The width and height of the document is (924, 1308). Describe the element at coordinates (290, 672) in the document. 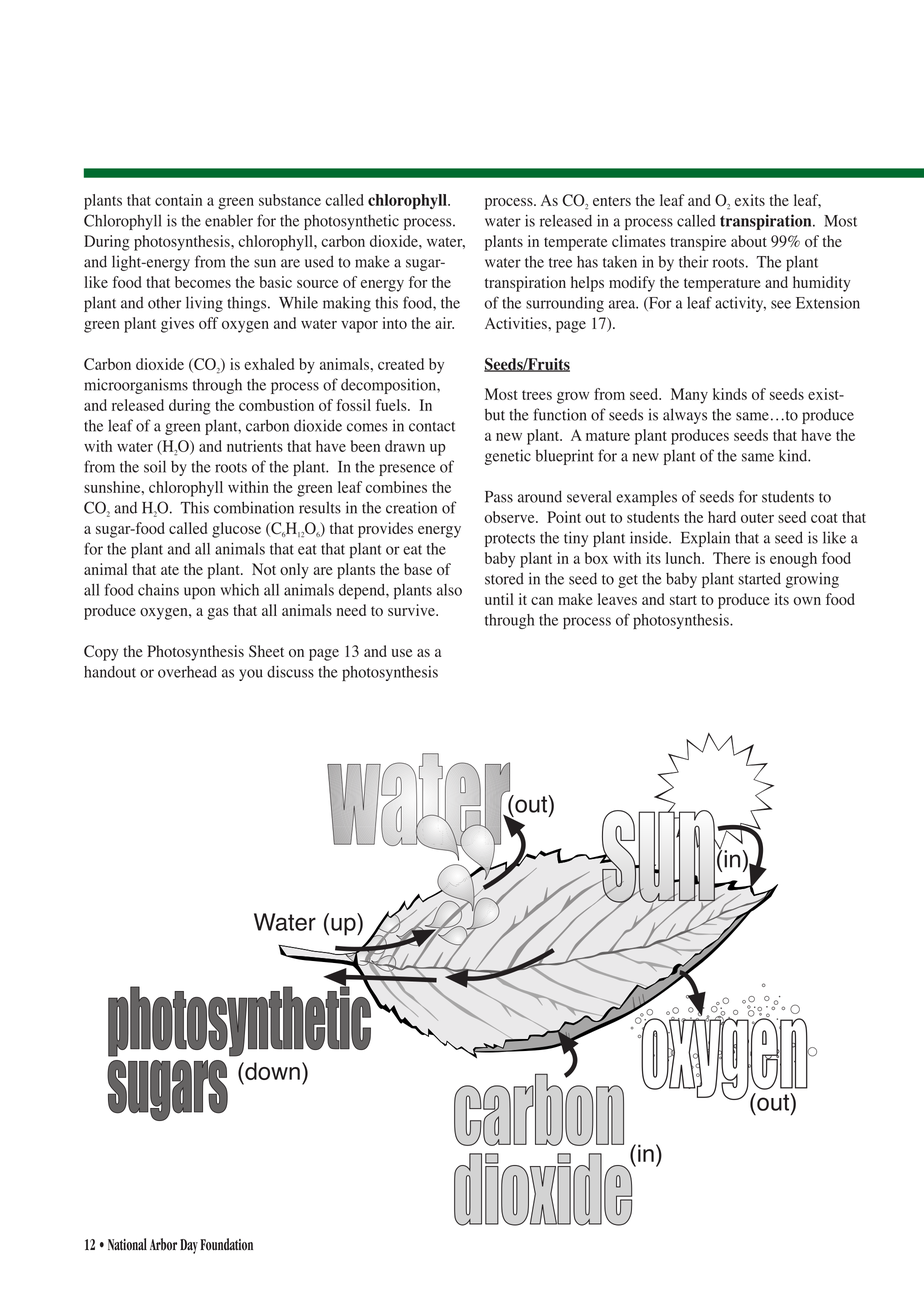

I see `discuss` at that location.
